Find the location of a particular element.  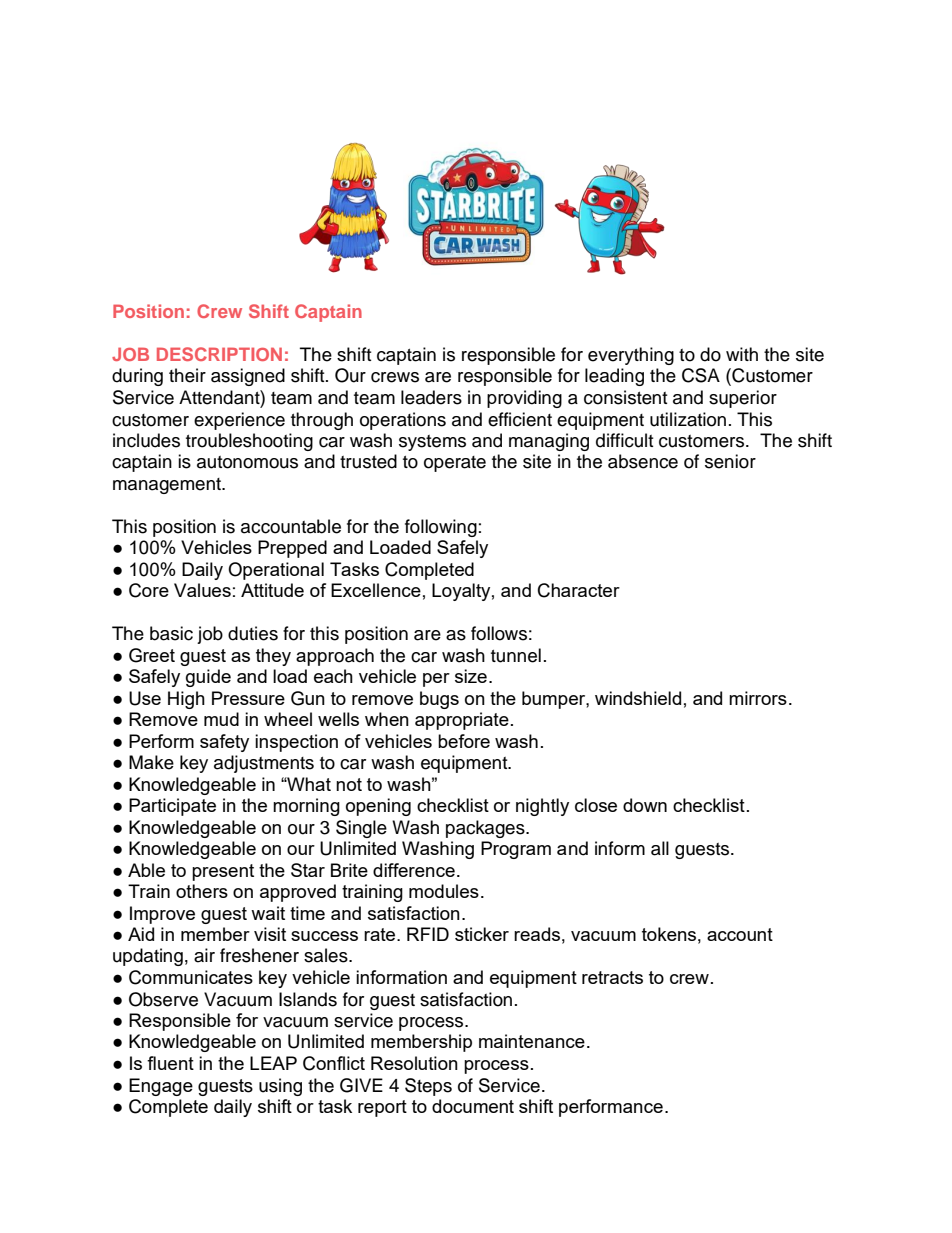

leaders is located at coordinates (431, 397).
